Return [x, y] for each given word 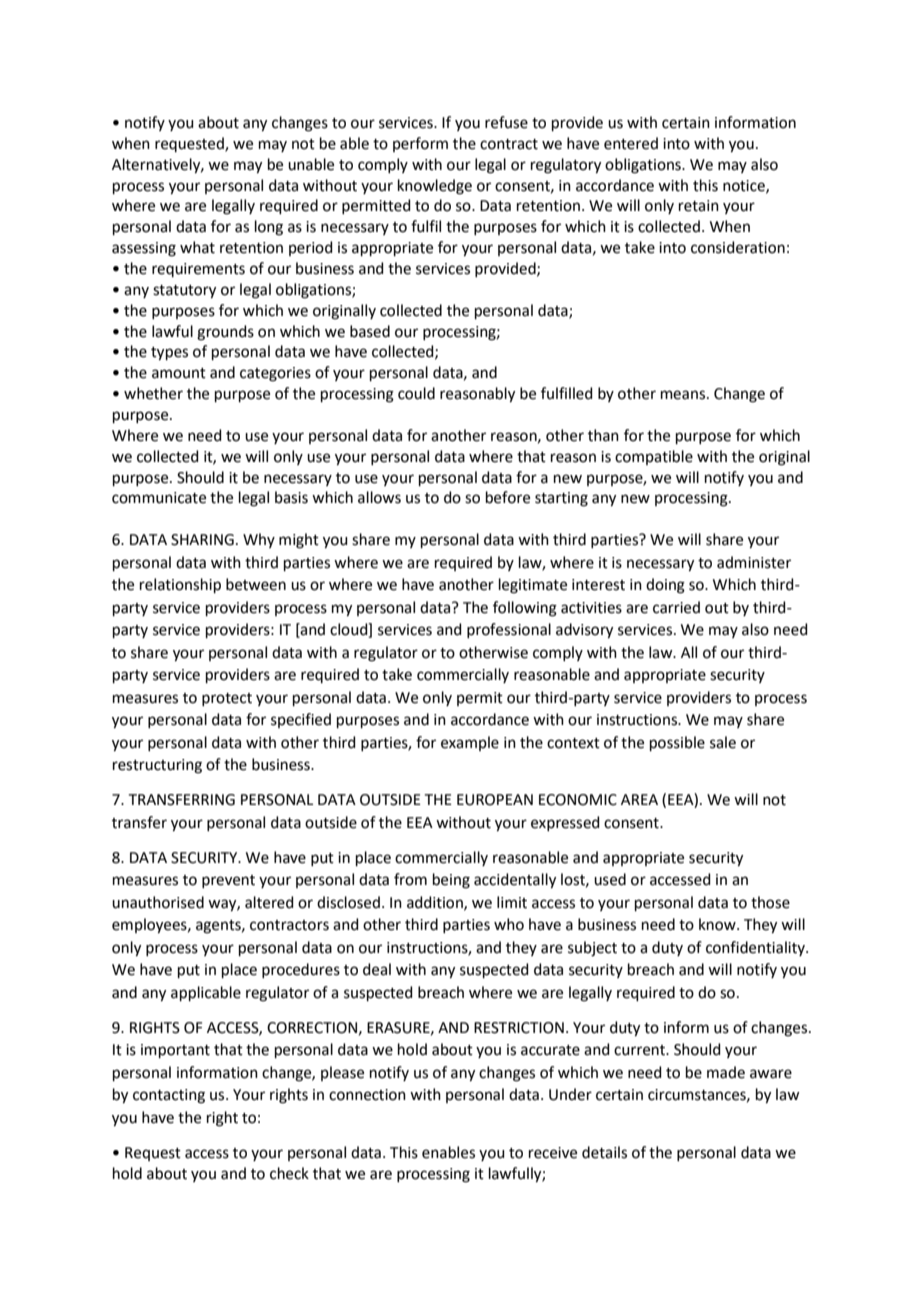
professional [509, 630]
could [416, 393]
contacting [169, 1096]
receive [553, 1153]
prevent [228, 881]
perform [420, 144]
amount [179, 373]
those [770, 902]
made [726, 1072]
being [451, 881]
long [269, 228]
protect [227, 699]
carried [676, 607]
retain [699, 206]
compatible [654, 457]
